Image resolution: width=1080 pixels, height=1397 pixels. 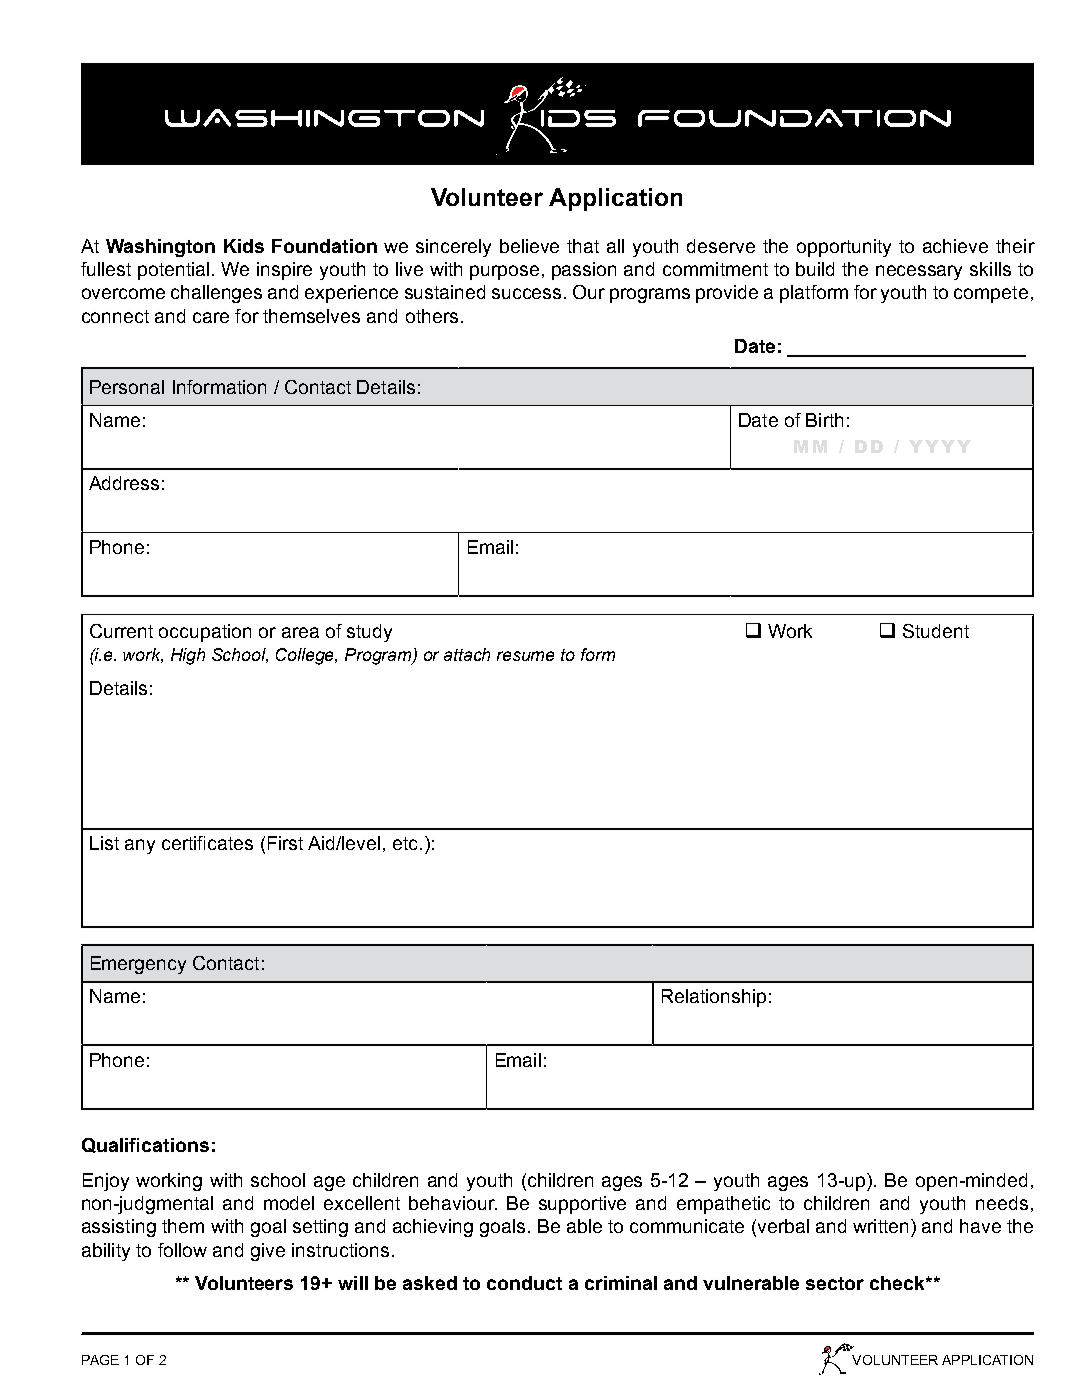 What do you see at coordinates (524, 1283) in the image?
I see `conduct` at bounding box center [524, 1283].
